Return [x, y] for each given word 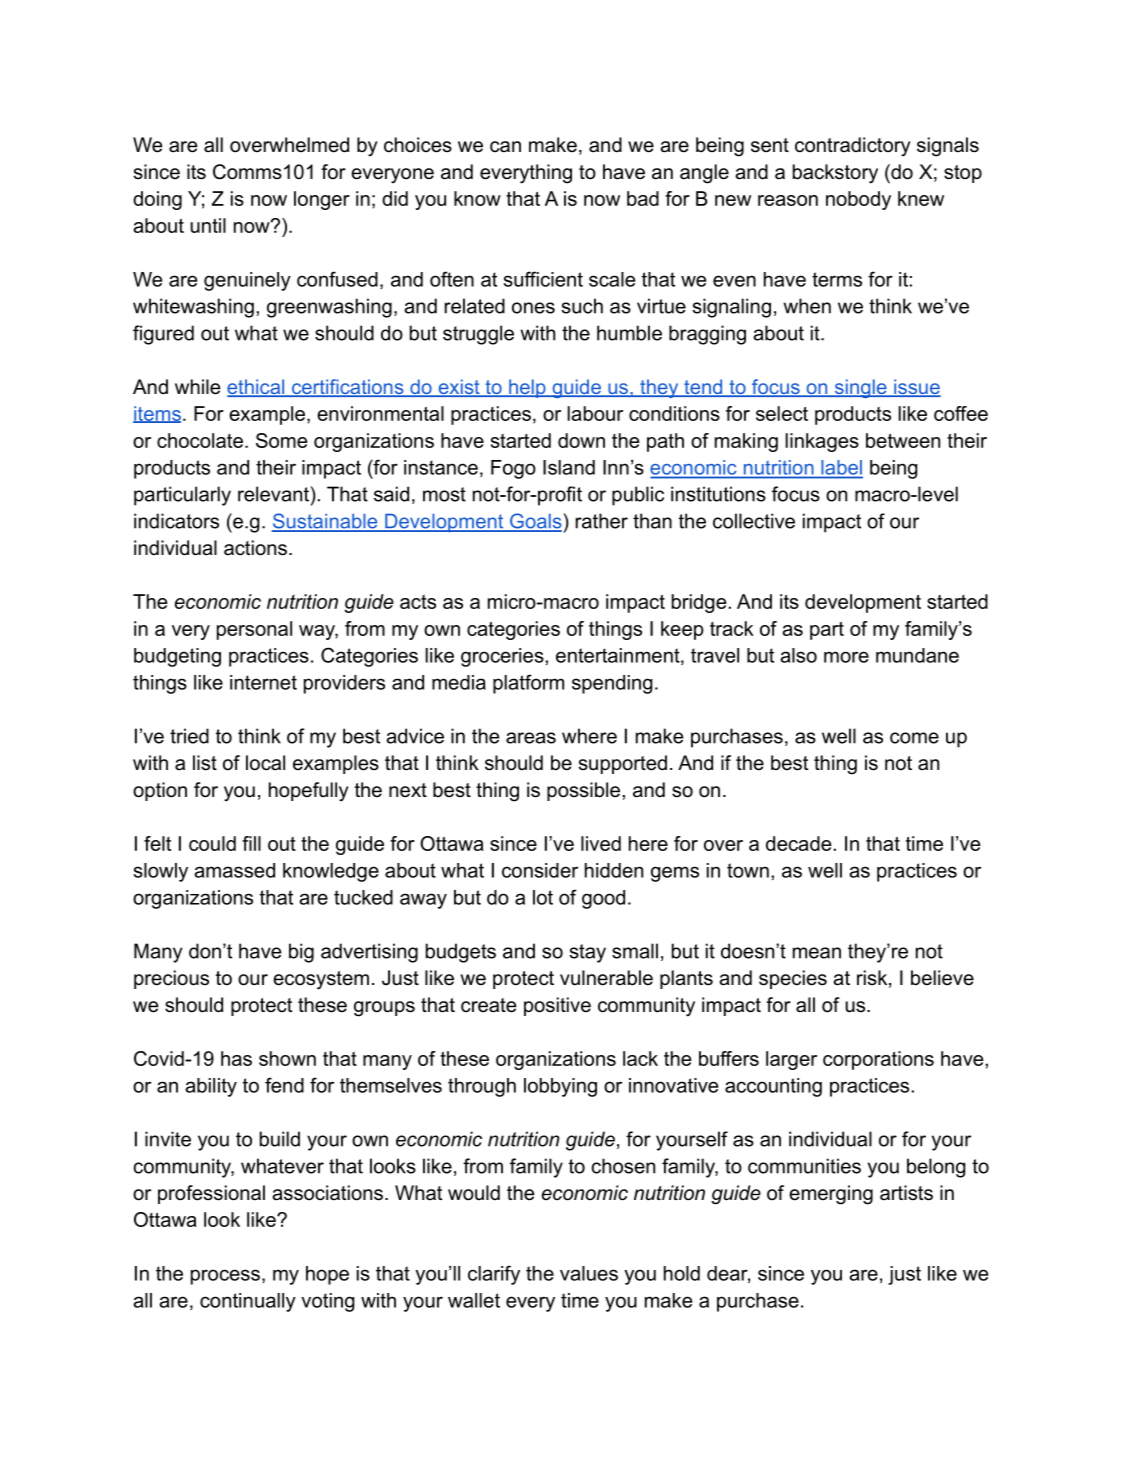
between [903, 440]
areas [531, 738]
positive [557, 1006]
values [589, 1273]
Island [569, 467]
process [225, 1277]
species [793, 979]
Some [282, 440]
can [505, 147]
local [265, 763]
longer [322, 200]
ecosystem [321, 980]
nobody [858, 200]
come [914, 738]
